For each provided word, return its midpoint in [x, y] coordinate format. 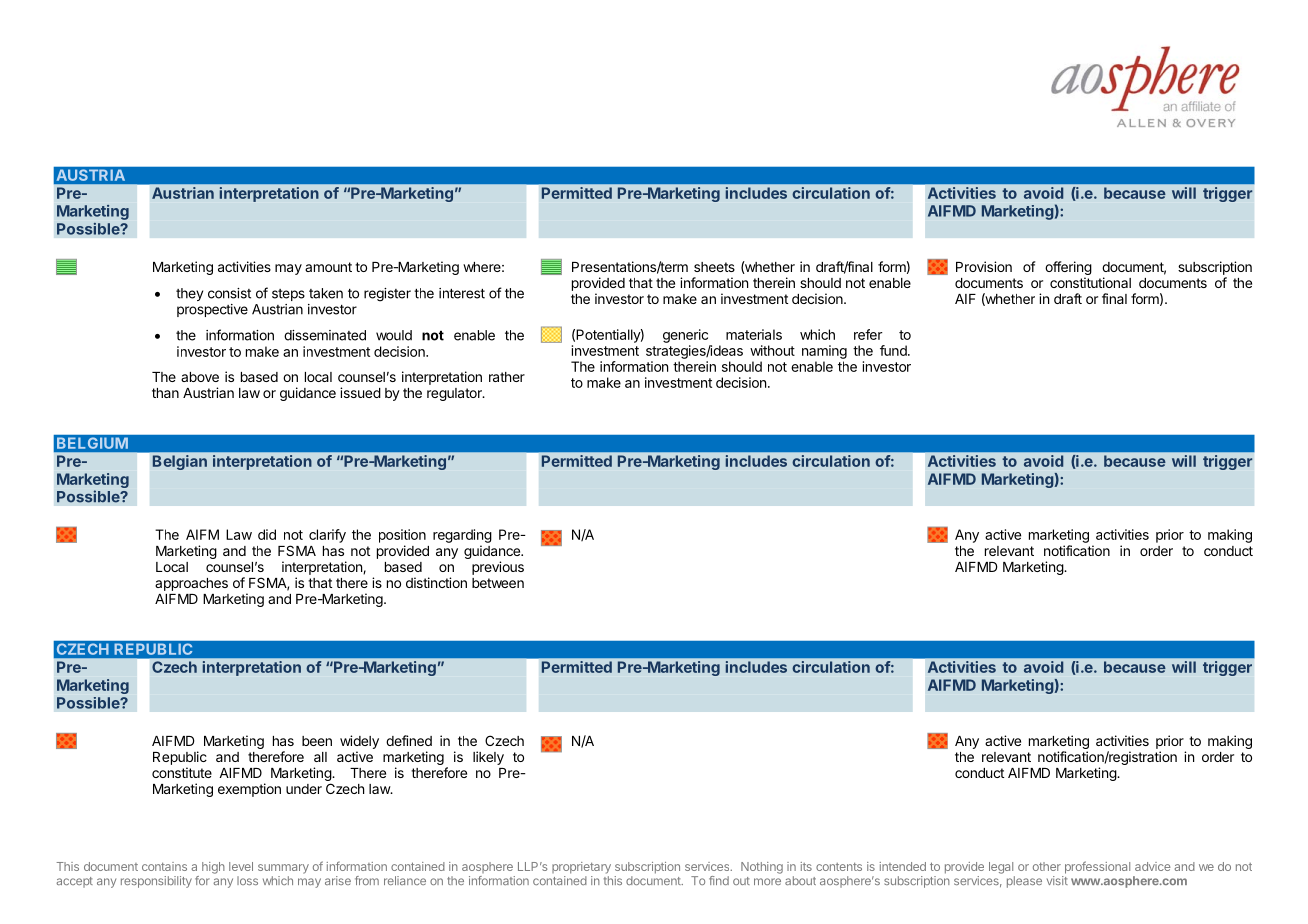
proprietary [581, 868]
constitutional [1090, 282]
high [213, 868]
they [189, 294]
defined [409, 740]
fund [894, 350]
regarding [462, 536]
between [498, 583]
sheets [714, 267]
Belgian [180, 462]
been [317, 741]
